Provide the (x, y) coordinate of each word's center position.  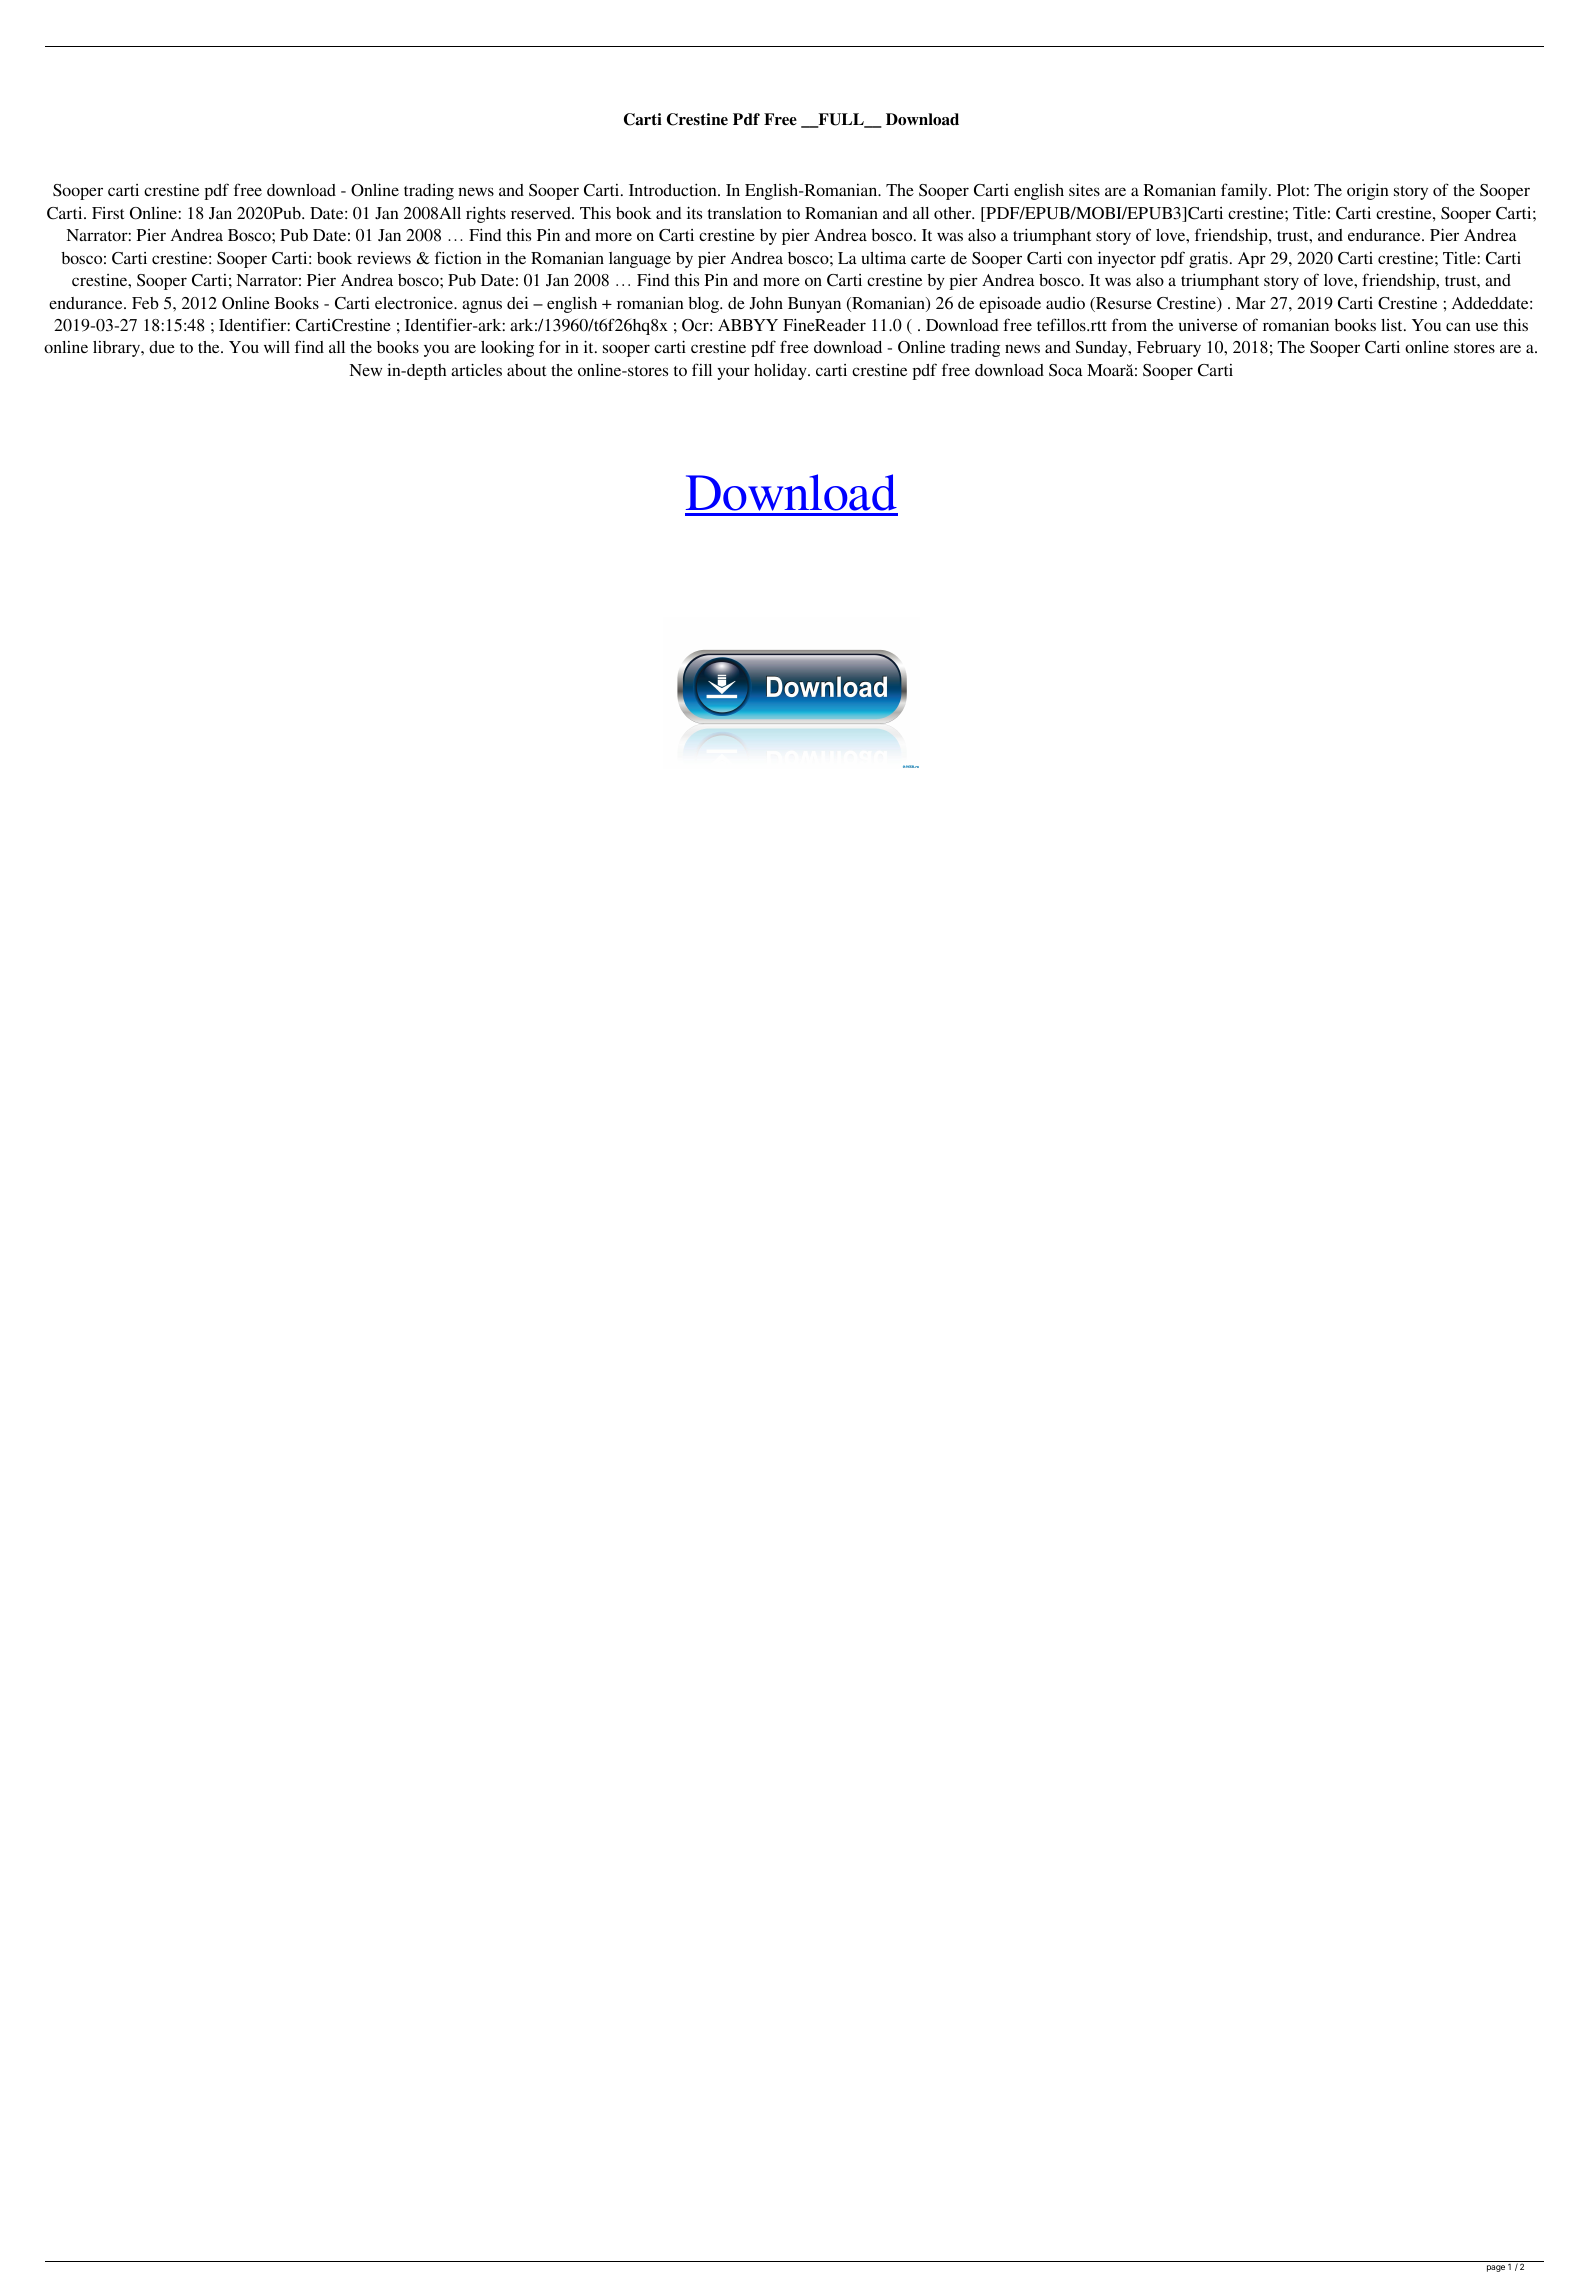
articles (476, 369)
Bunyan (814, 305)
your (734, 373)
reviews (384, 258)
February (1169, 349)
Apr (1252, 260)
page (1496, 2268)
